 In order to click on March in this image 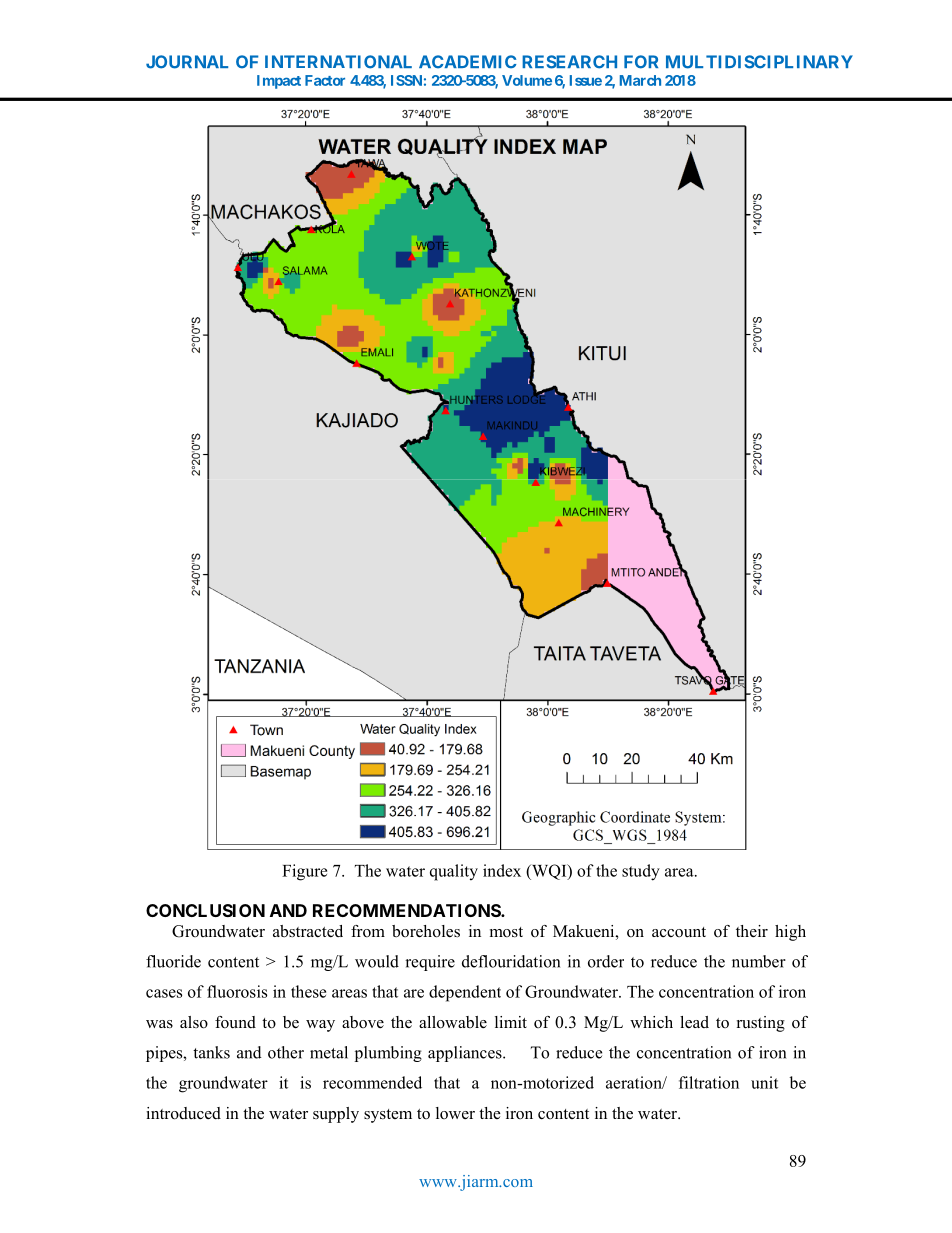, I will do `click(640, 80)`.
